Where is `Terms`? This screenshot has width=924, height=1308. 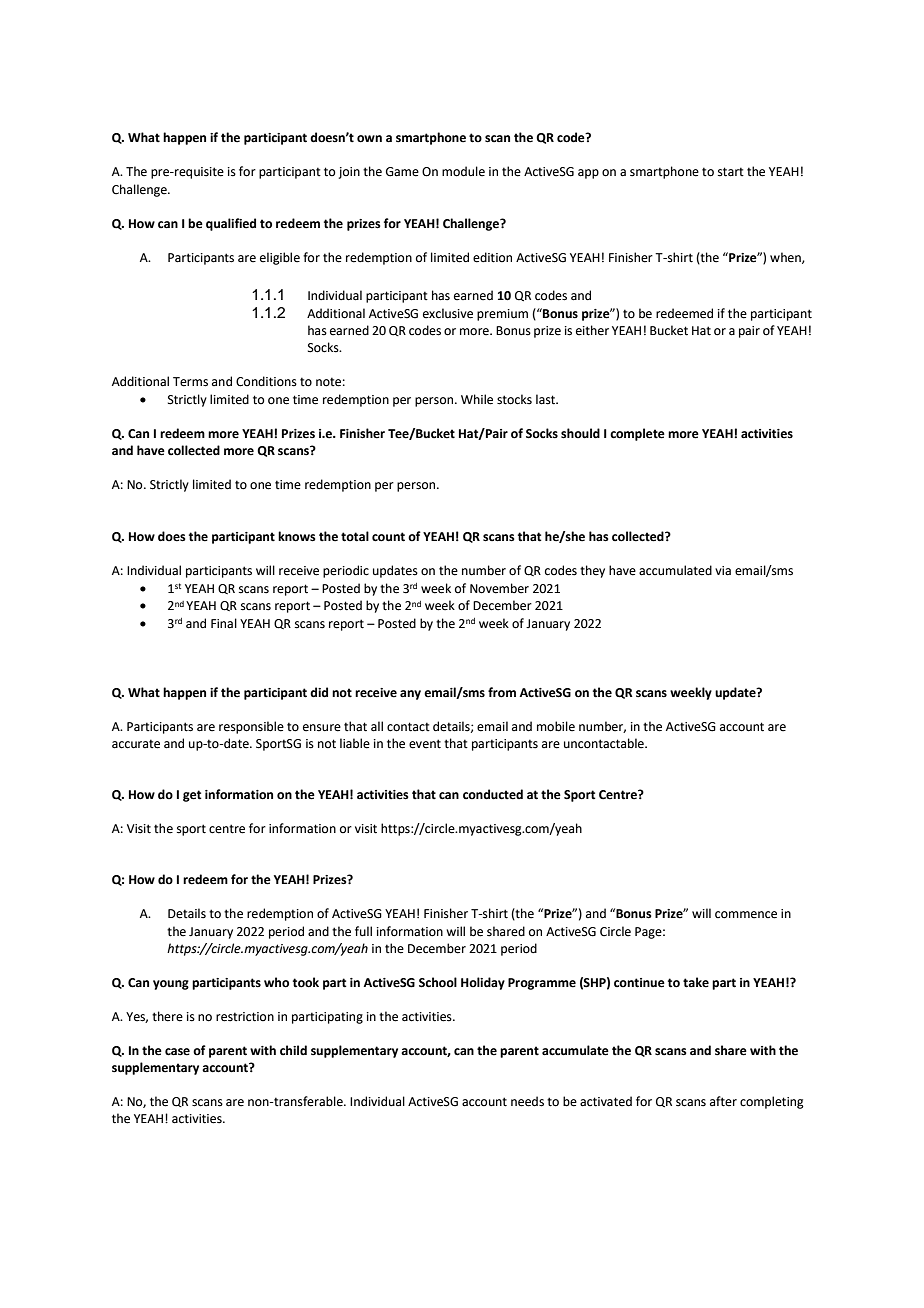 Terms is located at coordinates (190, 382).
